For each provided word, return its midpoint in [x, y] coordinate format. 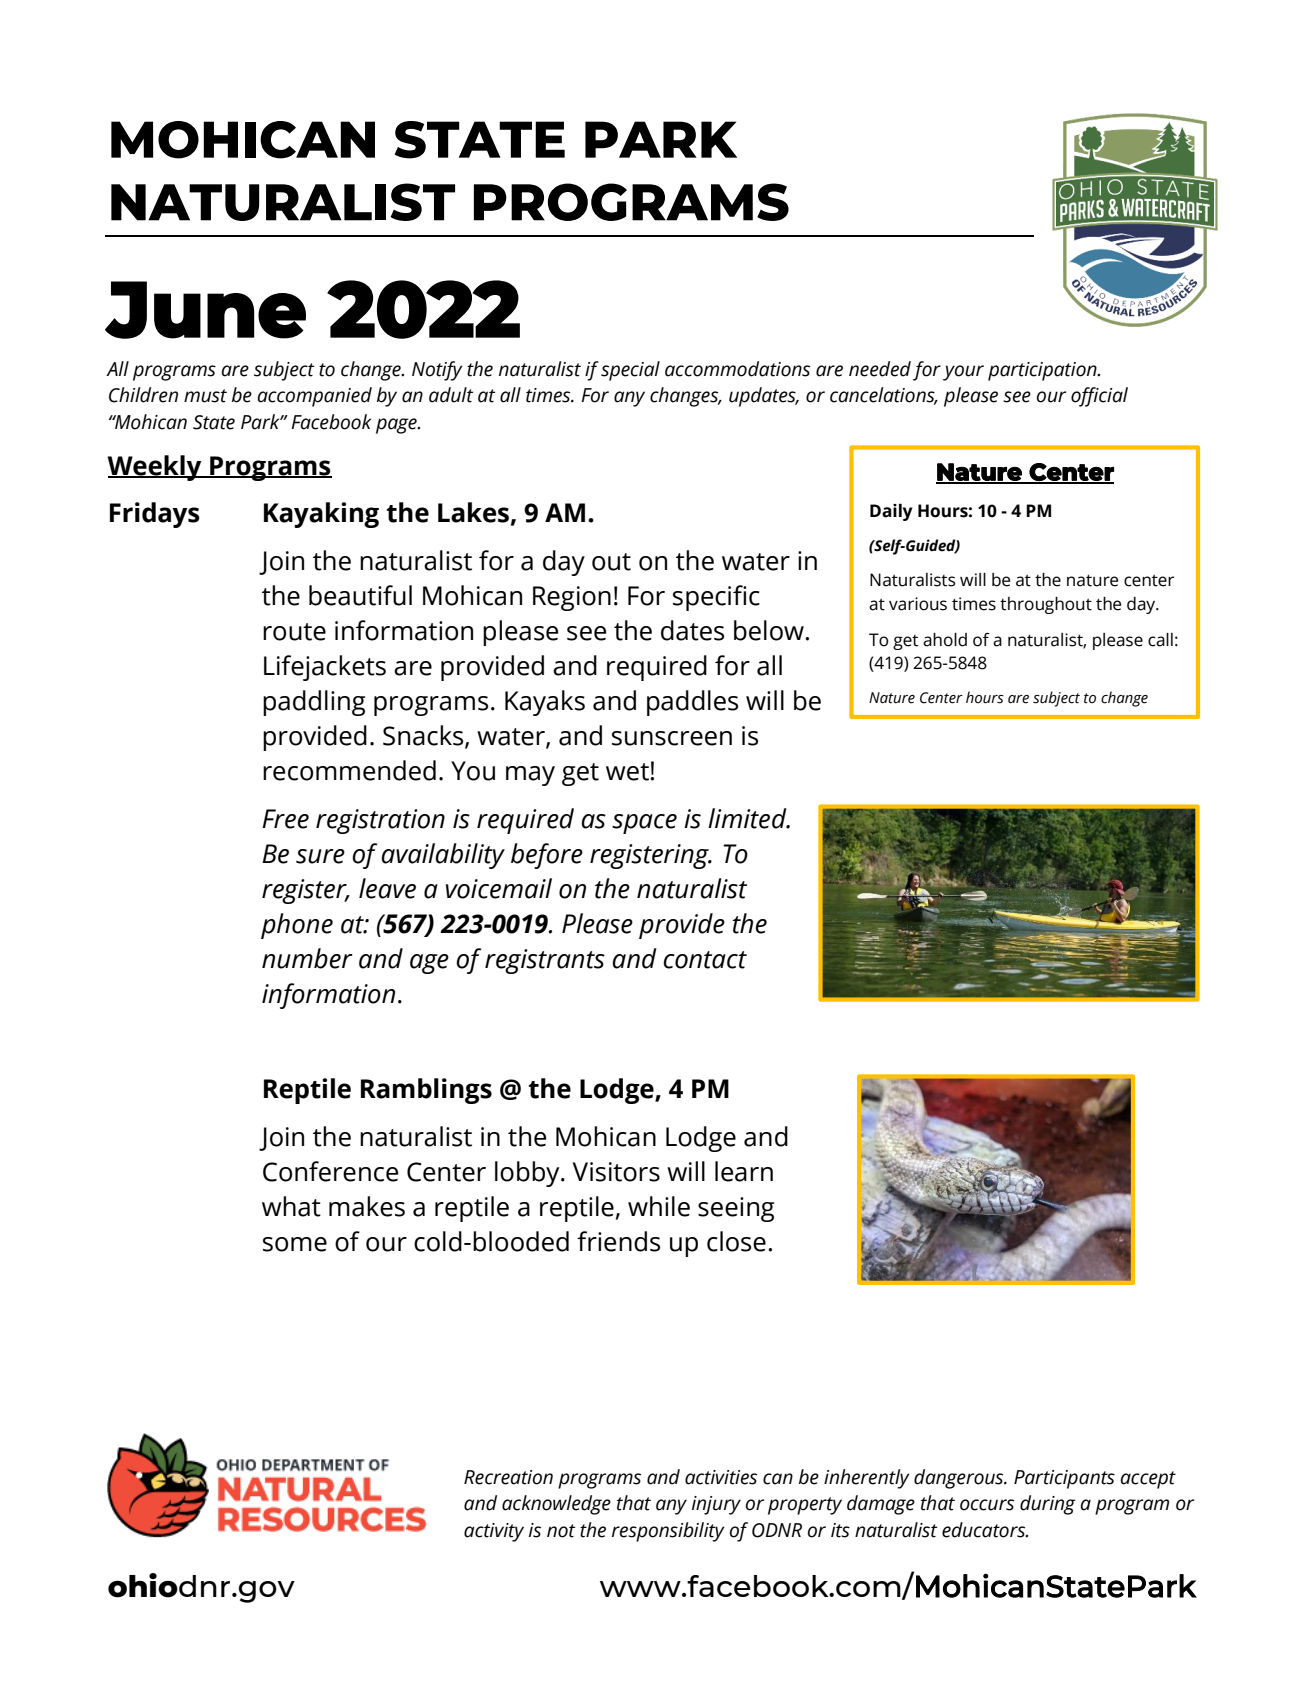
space [644, 824]
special [630, 371]
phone [297, 926]
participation [1043, 371]
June [205, 310]
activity [494, 1532]
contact [705, 960]
